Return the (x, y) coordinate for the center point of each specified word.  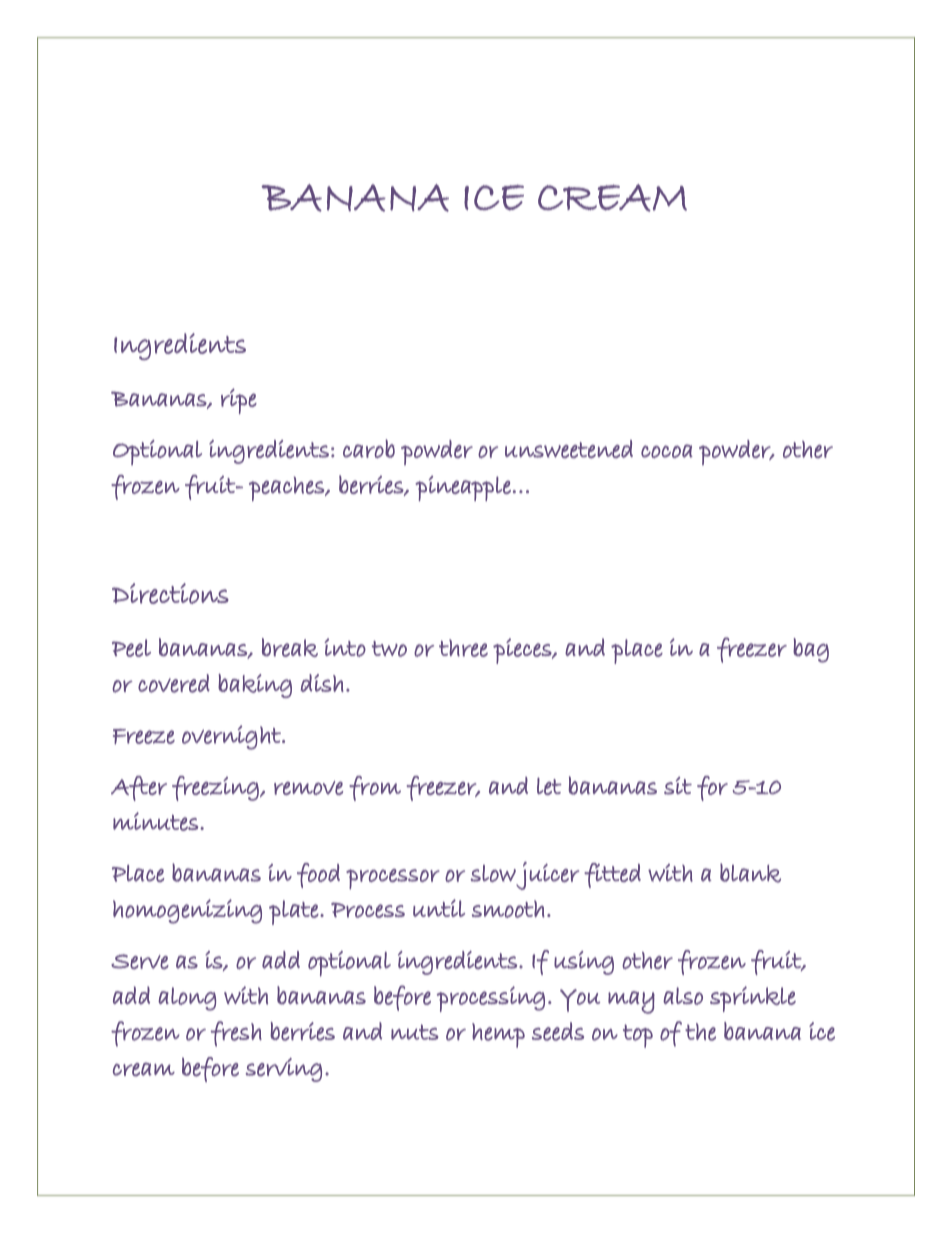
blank (750, 873)
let (549, 786)
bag (811, 650)
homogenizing (187, 911)
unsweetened (569, 449)
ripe (239, 401)
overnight (232, 737)
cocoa (667, 451)
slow (493, 873)
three (463, 648)
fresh (236, 1034)
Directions (170, 593)
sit (678, 786)
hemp (498, 1035)
